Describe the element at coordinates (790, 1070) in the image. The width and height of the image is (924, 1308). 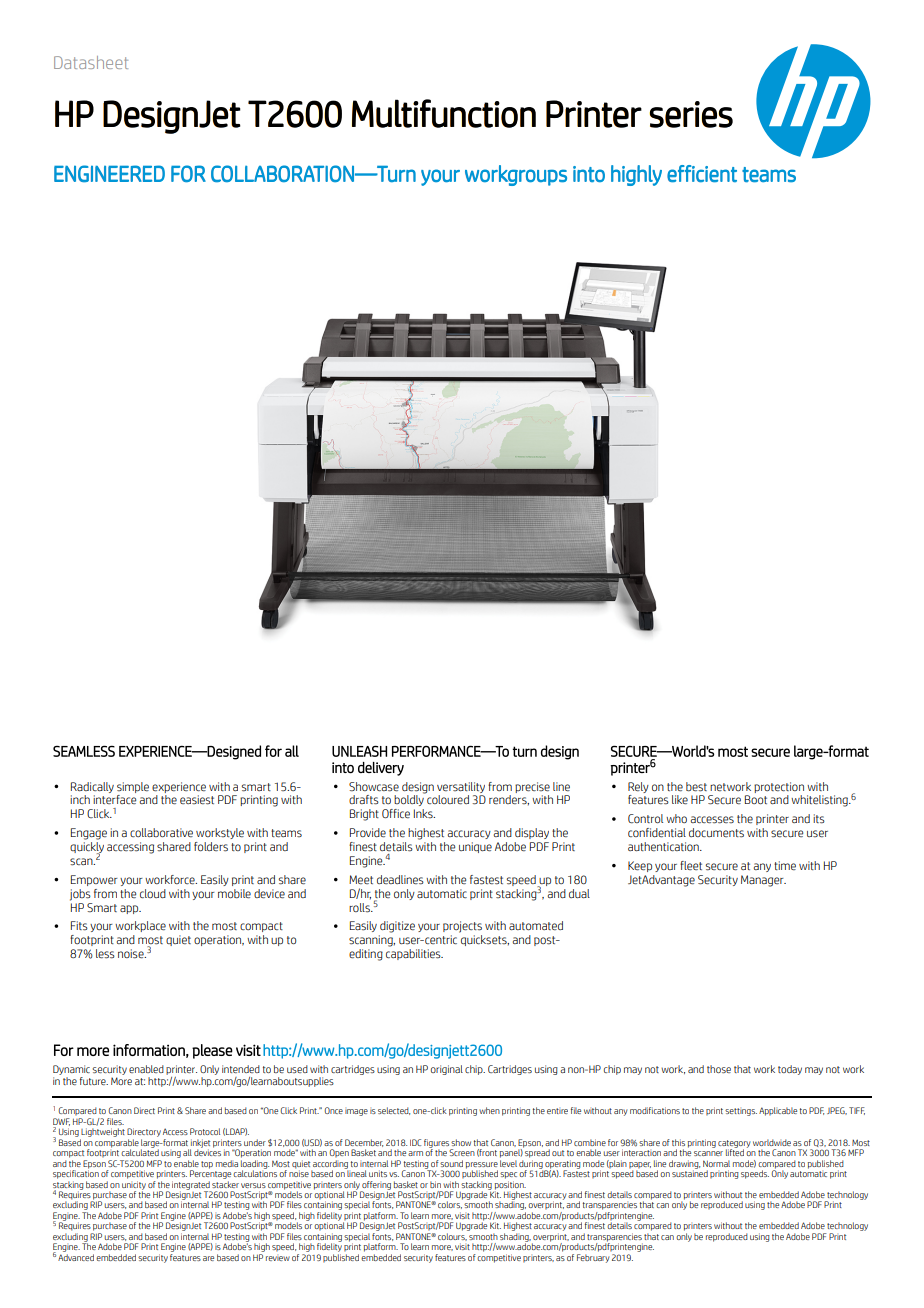
I see `today` at that location.
